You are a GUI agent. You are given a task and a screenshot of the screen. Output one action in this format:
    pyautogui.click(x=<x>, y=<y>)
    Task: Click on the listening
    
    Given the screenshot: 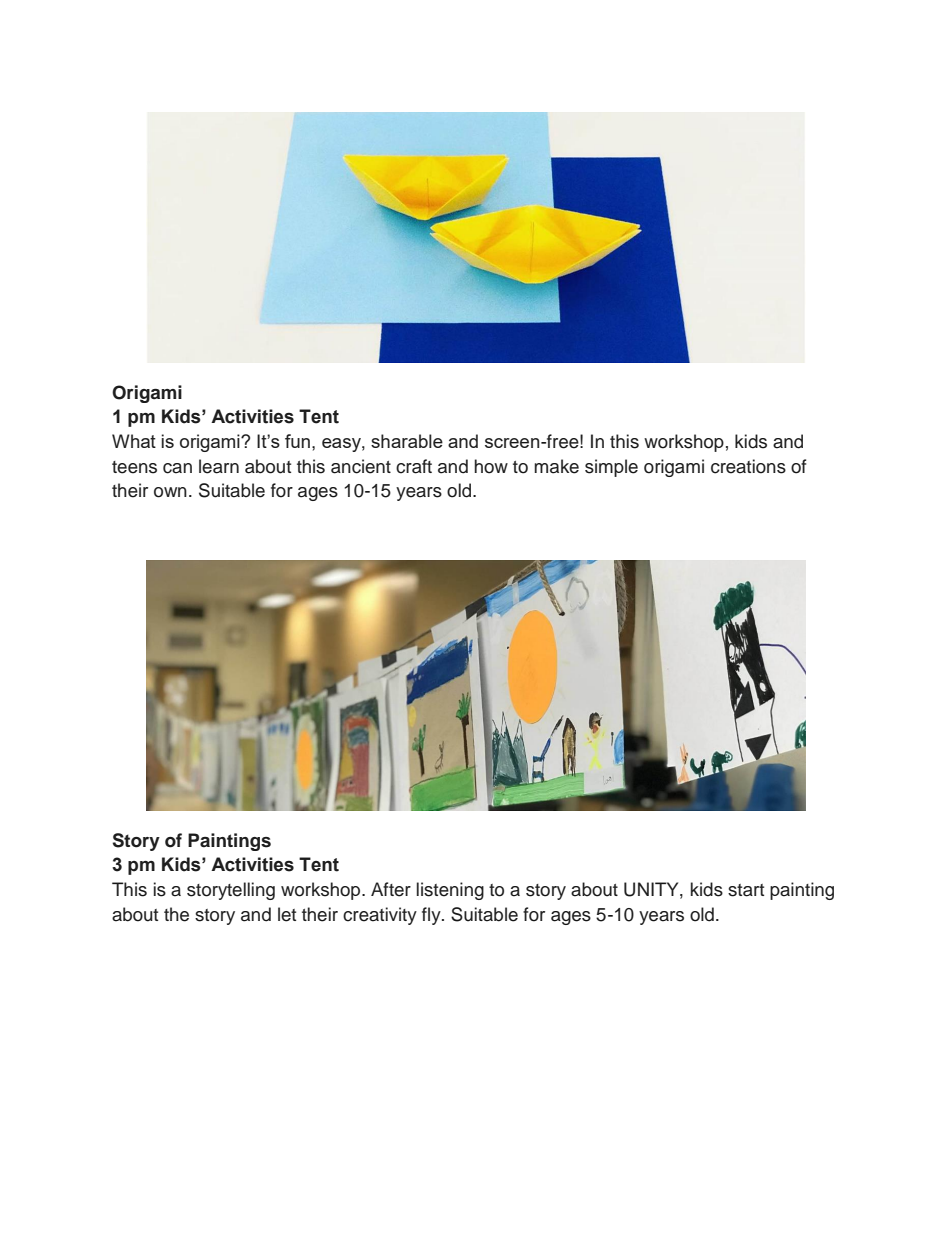 What is the action you would take?
    pyautogui.click(x=450, y=891)
